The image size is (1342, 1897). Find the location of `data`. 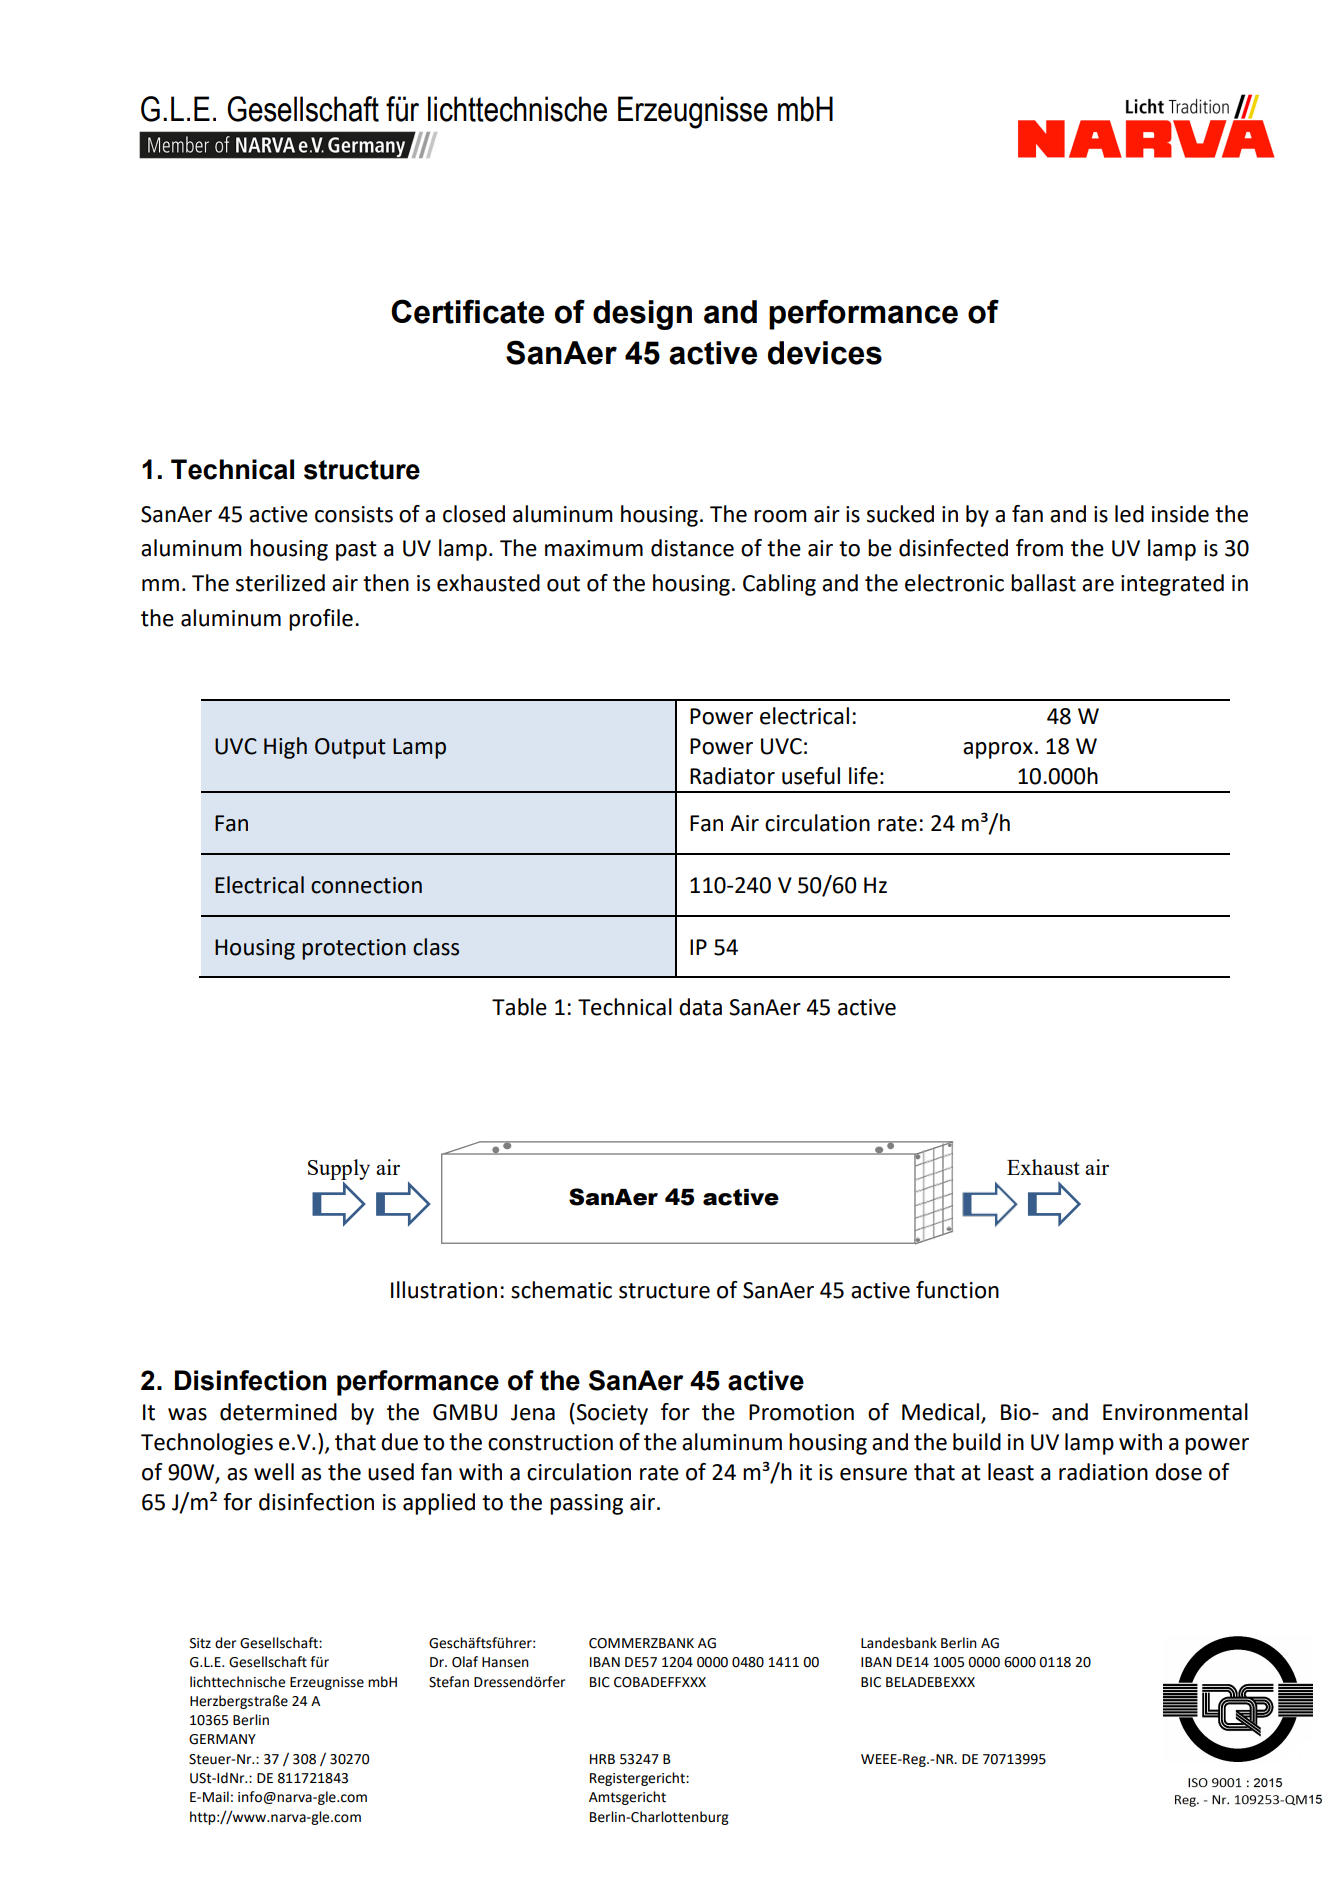

data is located at coordinates (700, 1007).
